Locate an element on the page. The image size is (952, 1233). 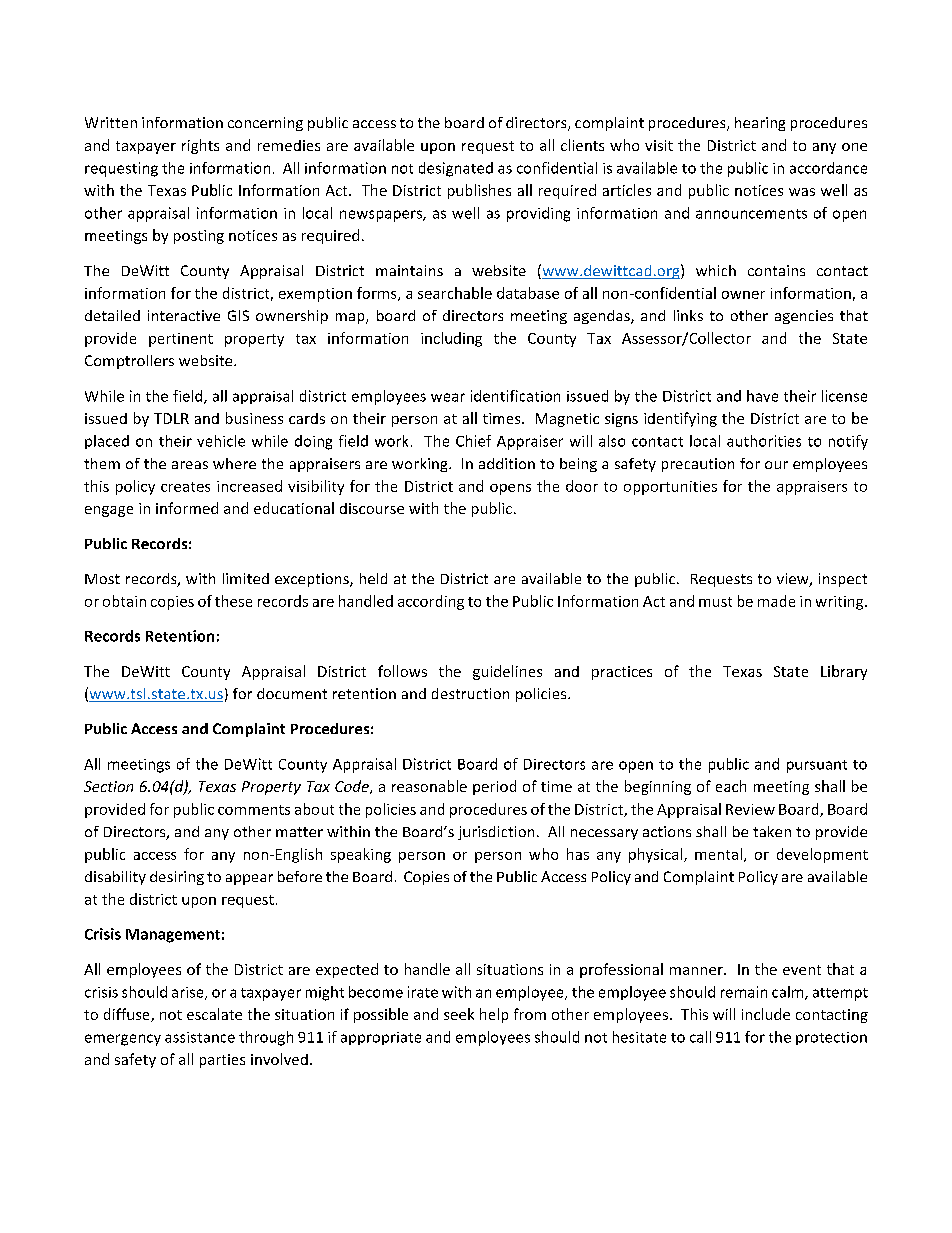
include is located at coordinates (766, 1014).
